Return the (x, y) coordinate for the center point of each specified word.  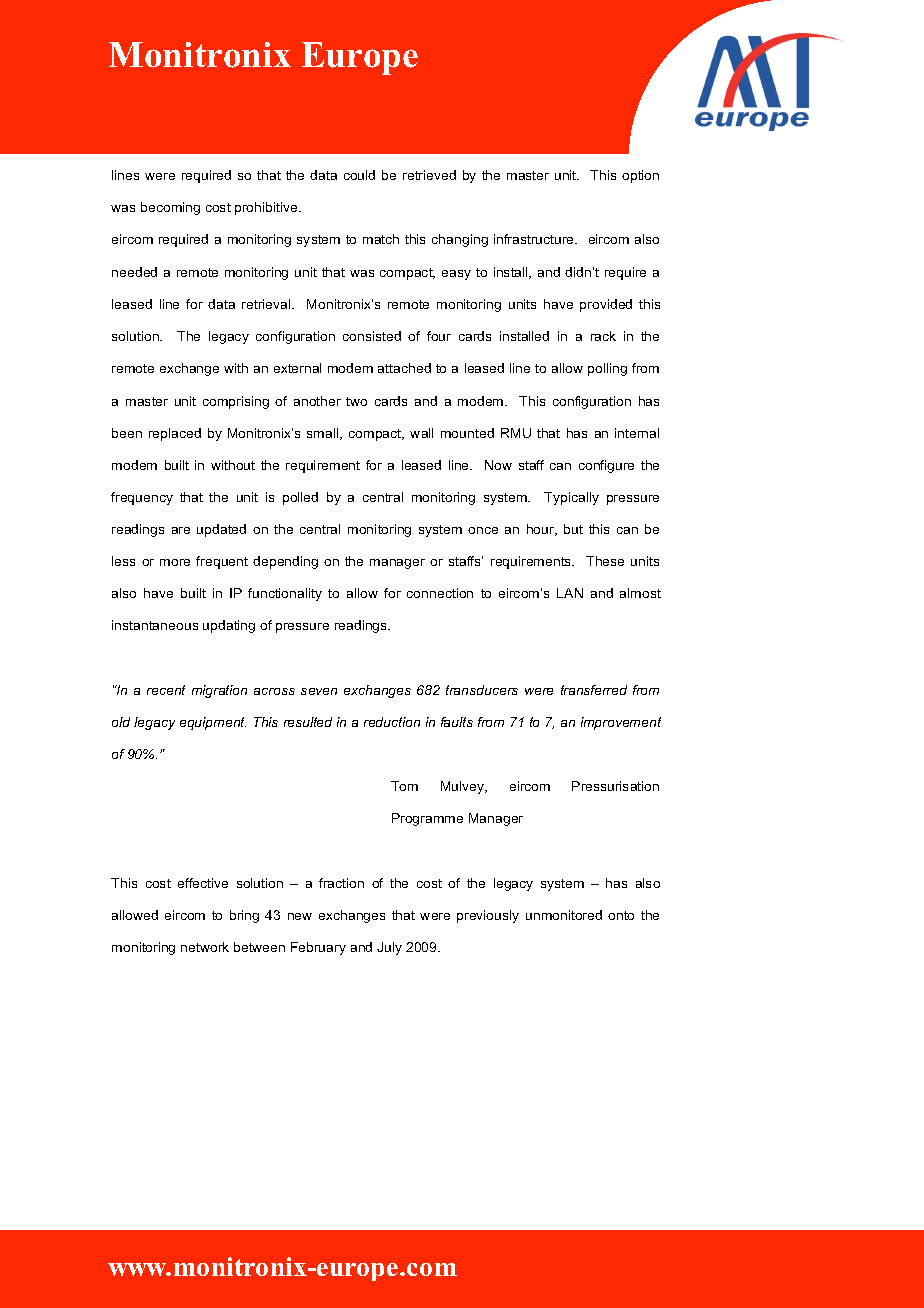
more (175, 562)
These (605, 561)
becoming (170, 208)
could (359, 175)
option (640, 176)
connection (440, 593)
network (205, 947)
